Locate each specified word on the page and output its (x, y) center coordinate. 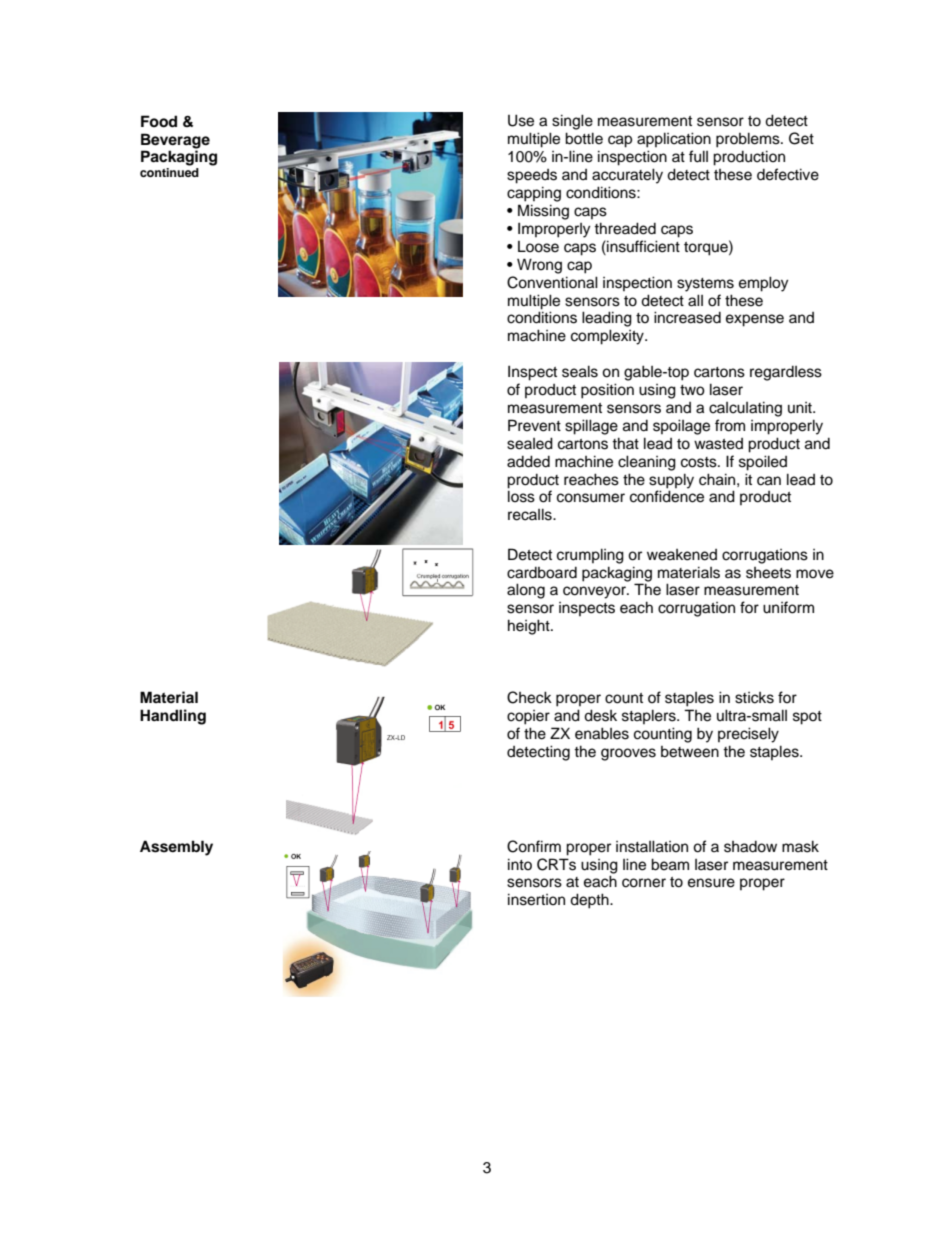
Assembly (176, 848)
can (769, 481)
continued (169, 172)
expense (755, 320)
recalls (531, 514)
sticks (754, 698)
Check (529, 697)
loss (521, 496)
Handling (173, 717)
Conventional (552, 282)
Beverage (175, 141)
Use (521, 120)
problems (749, 140)
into (520, 864)
